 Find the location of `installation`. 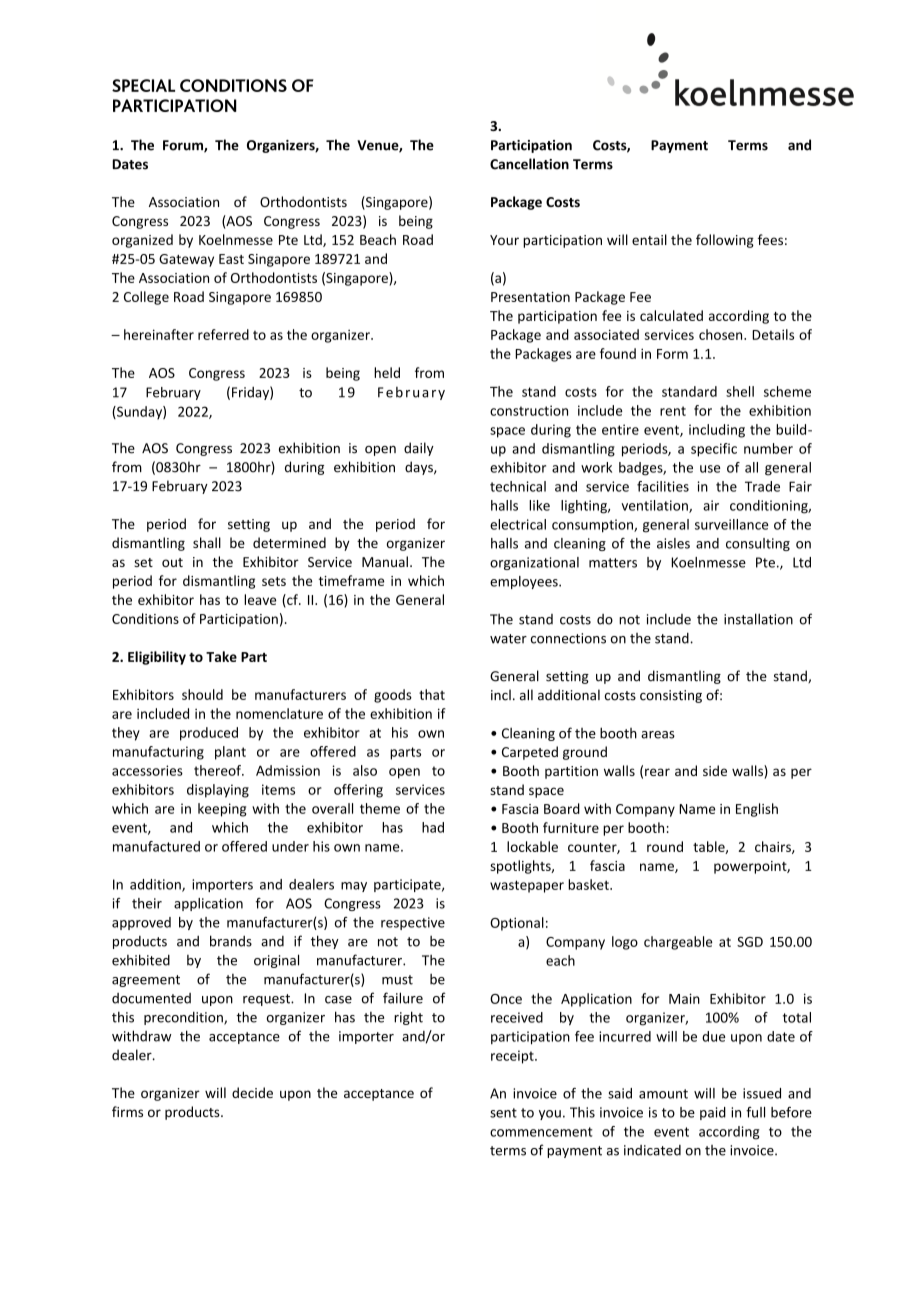

installation is located at coordinates (758, 619).
